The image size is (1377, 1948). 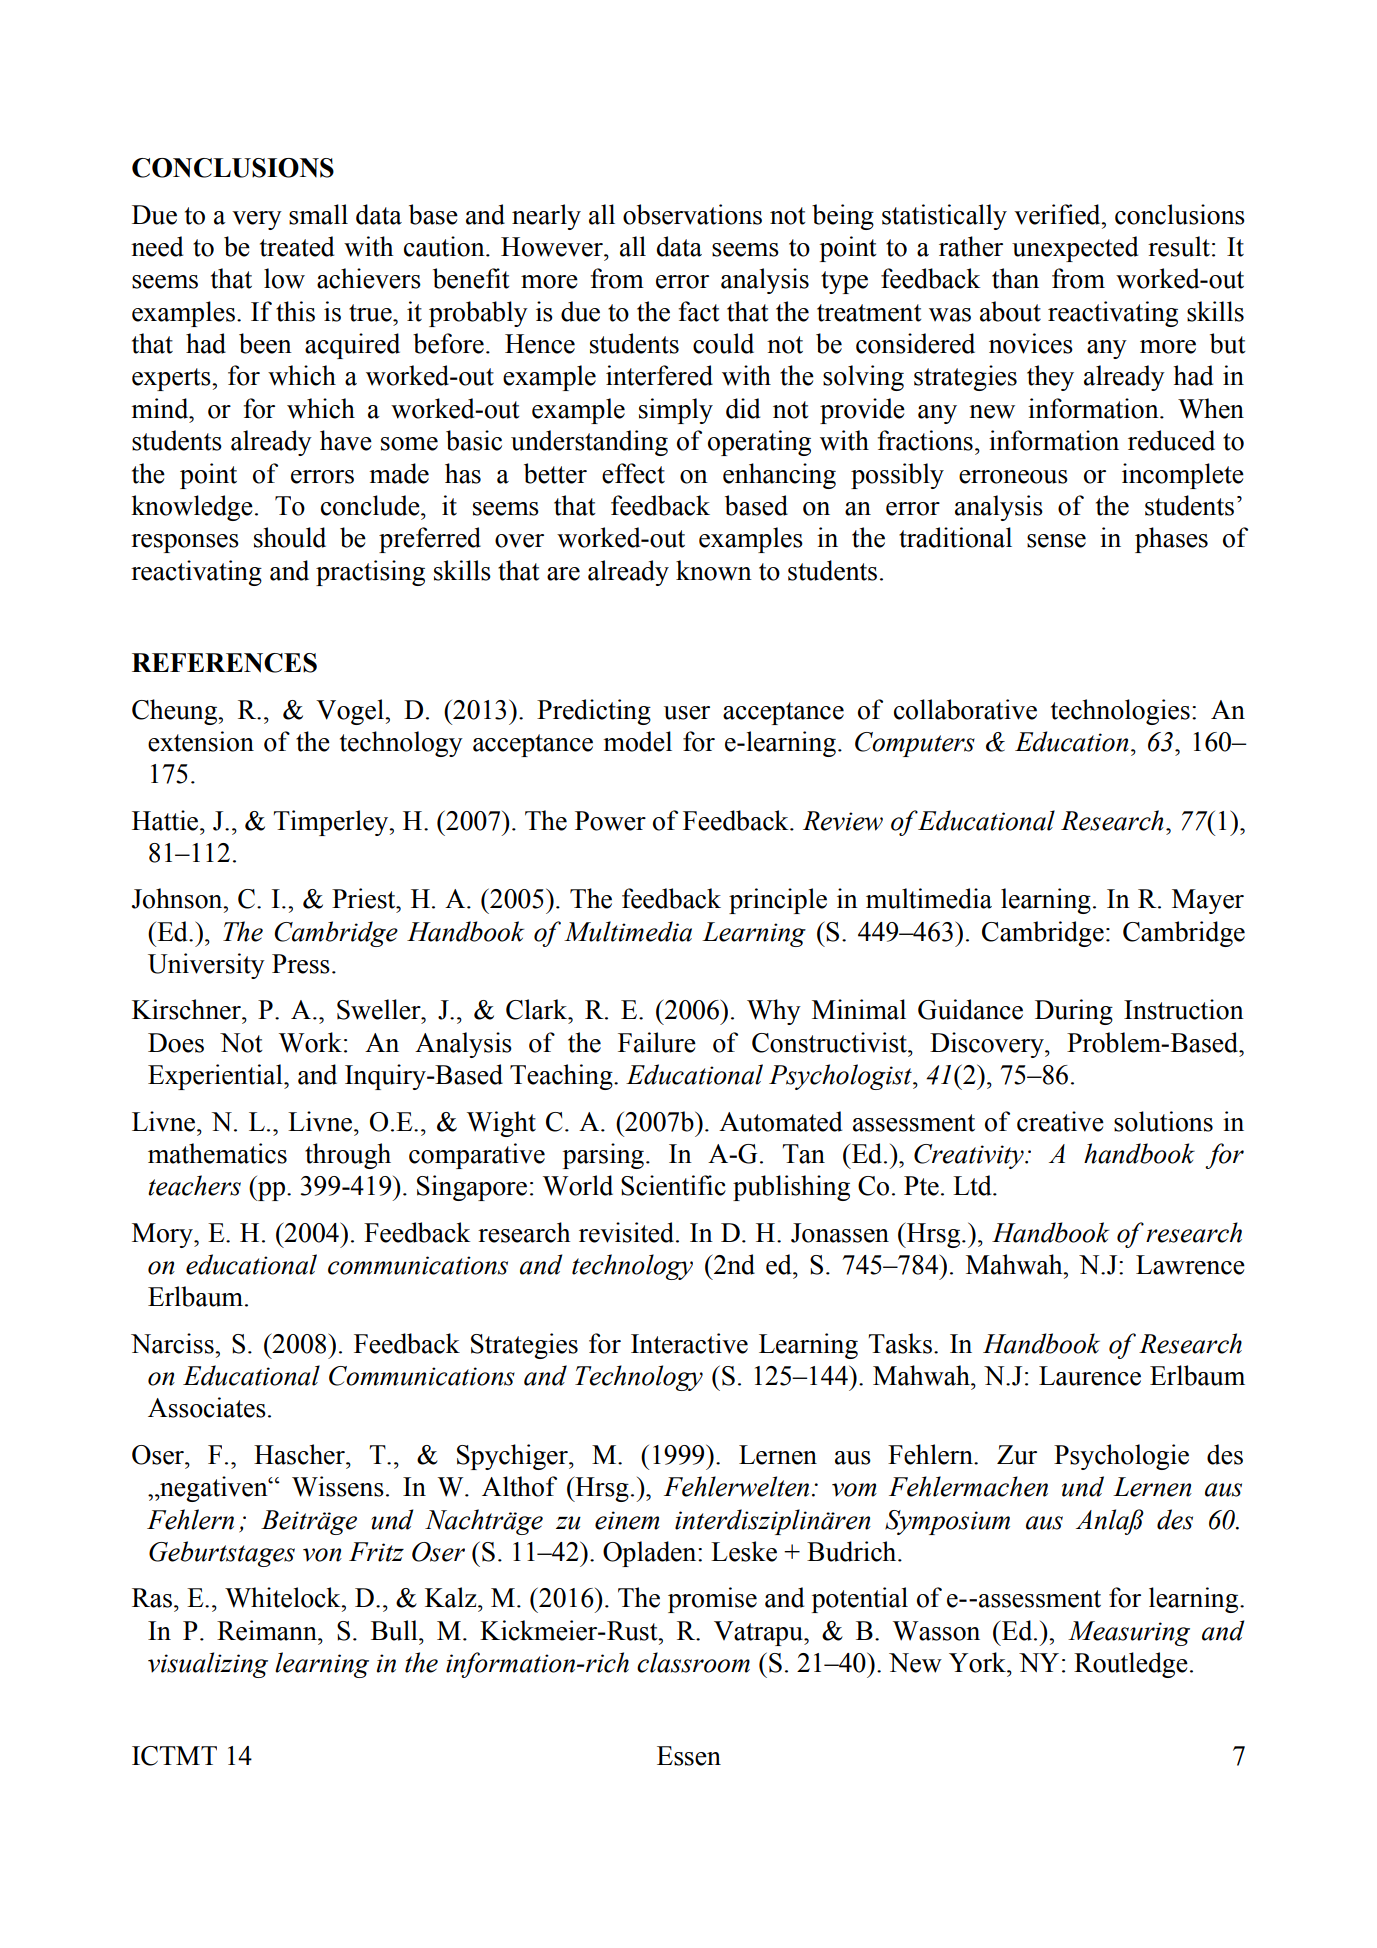 What do you see at coordinates (207, 1407) in the image?
I see `Associates` at bounding box center [207, 1407].
